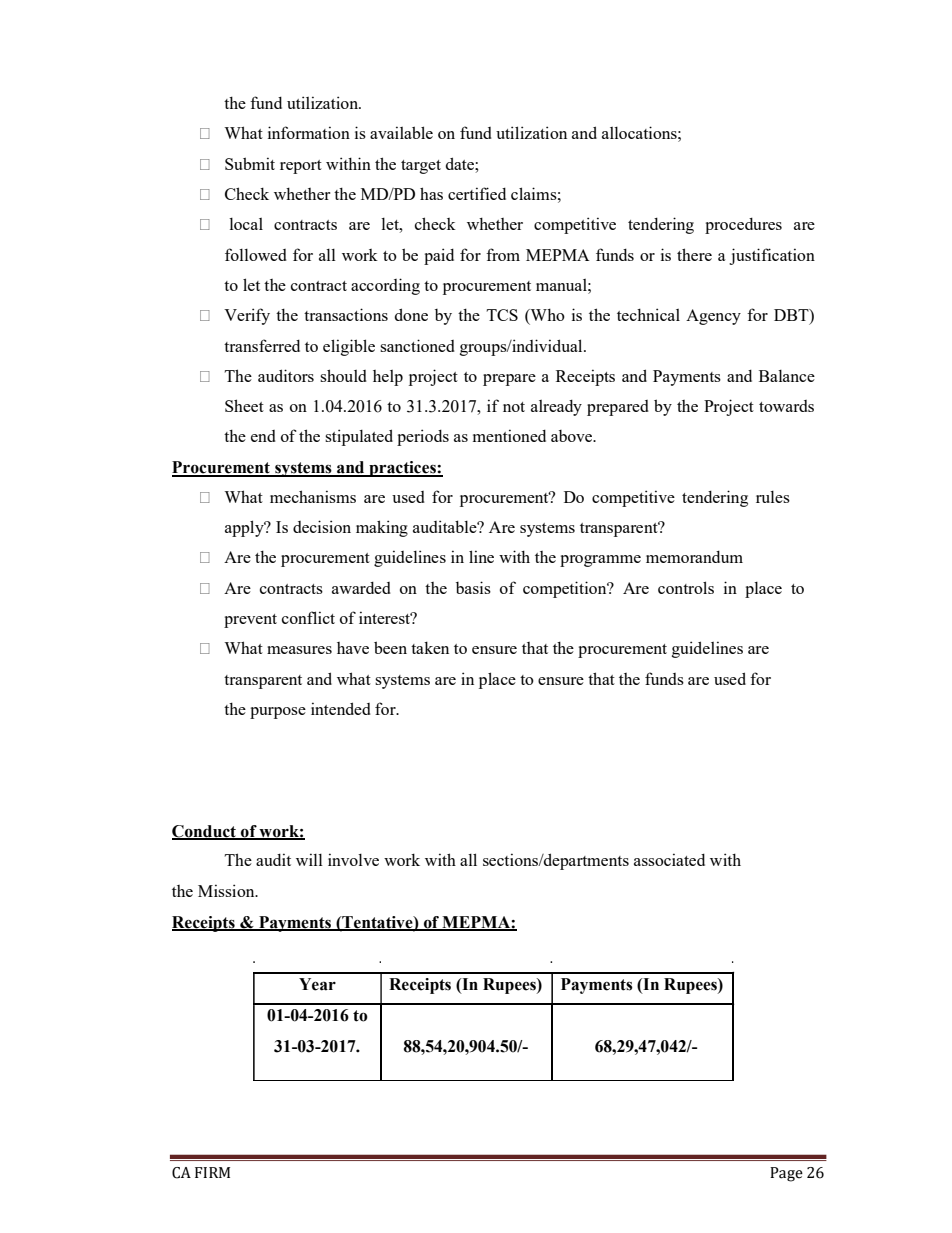  What do you see at coordinates (686, 587) in the page?
I see `controls` at bounding box center [686, 587].
